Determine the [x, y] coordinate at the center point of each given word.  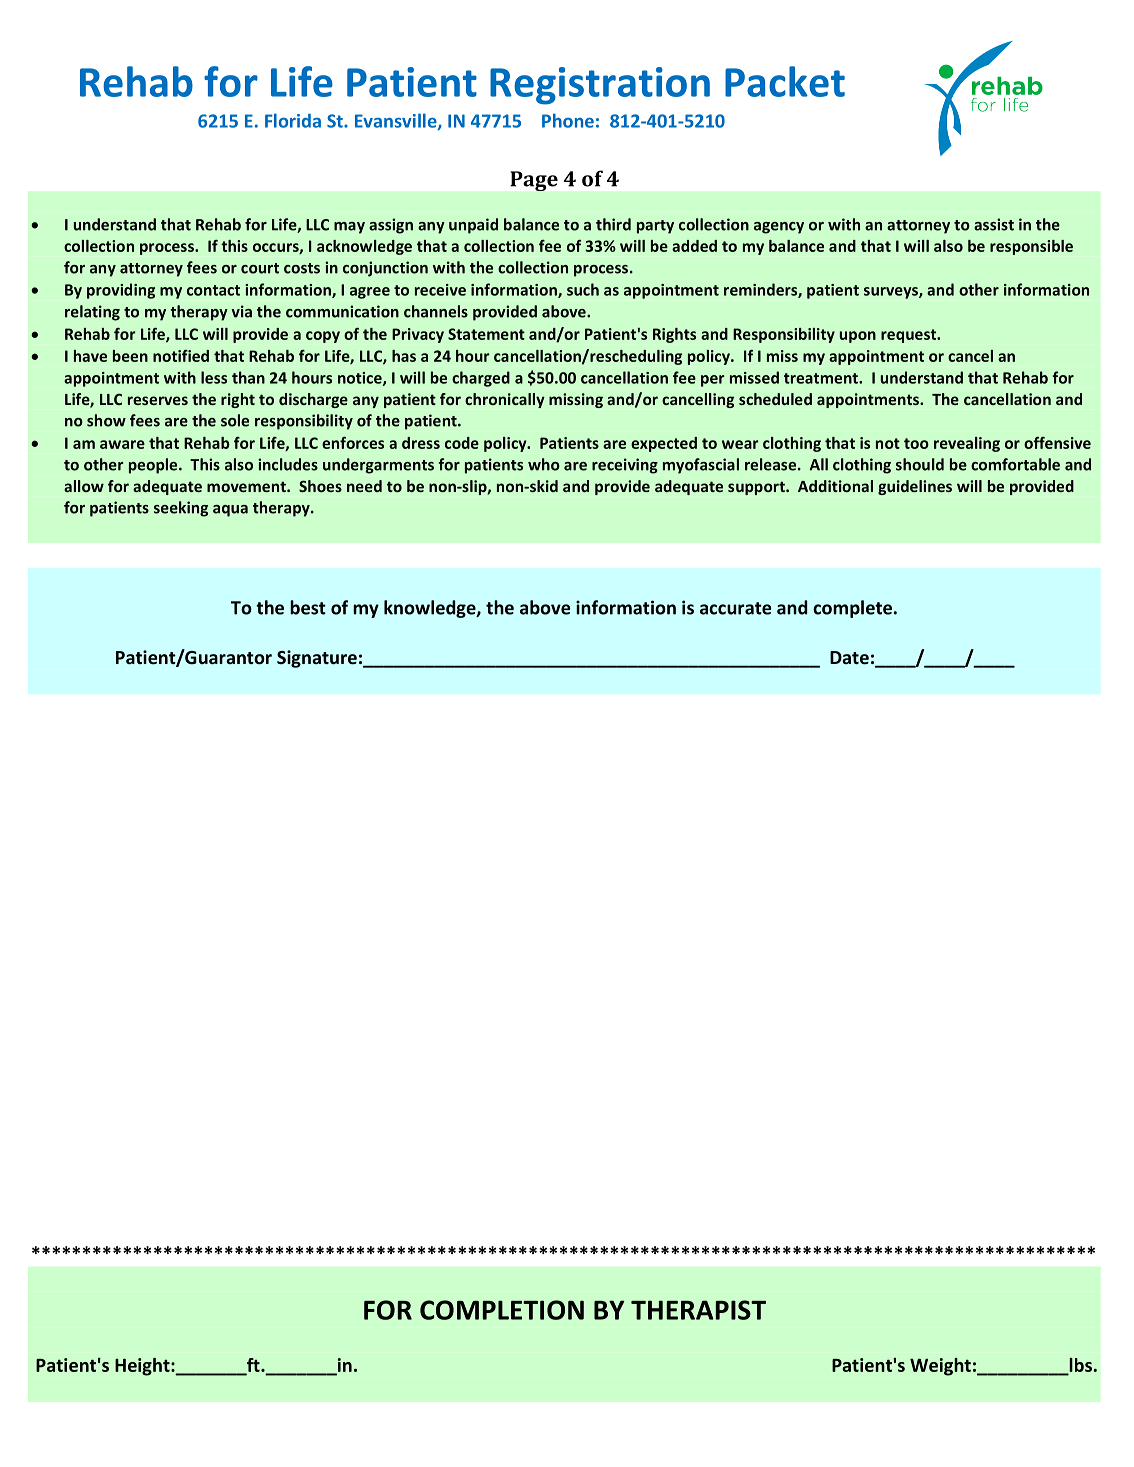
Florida [293, 120]
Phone [568, 120]
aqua [230, 511]
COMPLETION [502, 1310]
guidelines [915, 487]
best [308, 607]
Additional [835, 486]
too [916, 443]
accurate [735, 608]
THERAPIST [698, 1310]
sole [235, 420]
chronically [505, 400]
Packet [785, 81]
